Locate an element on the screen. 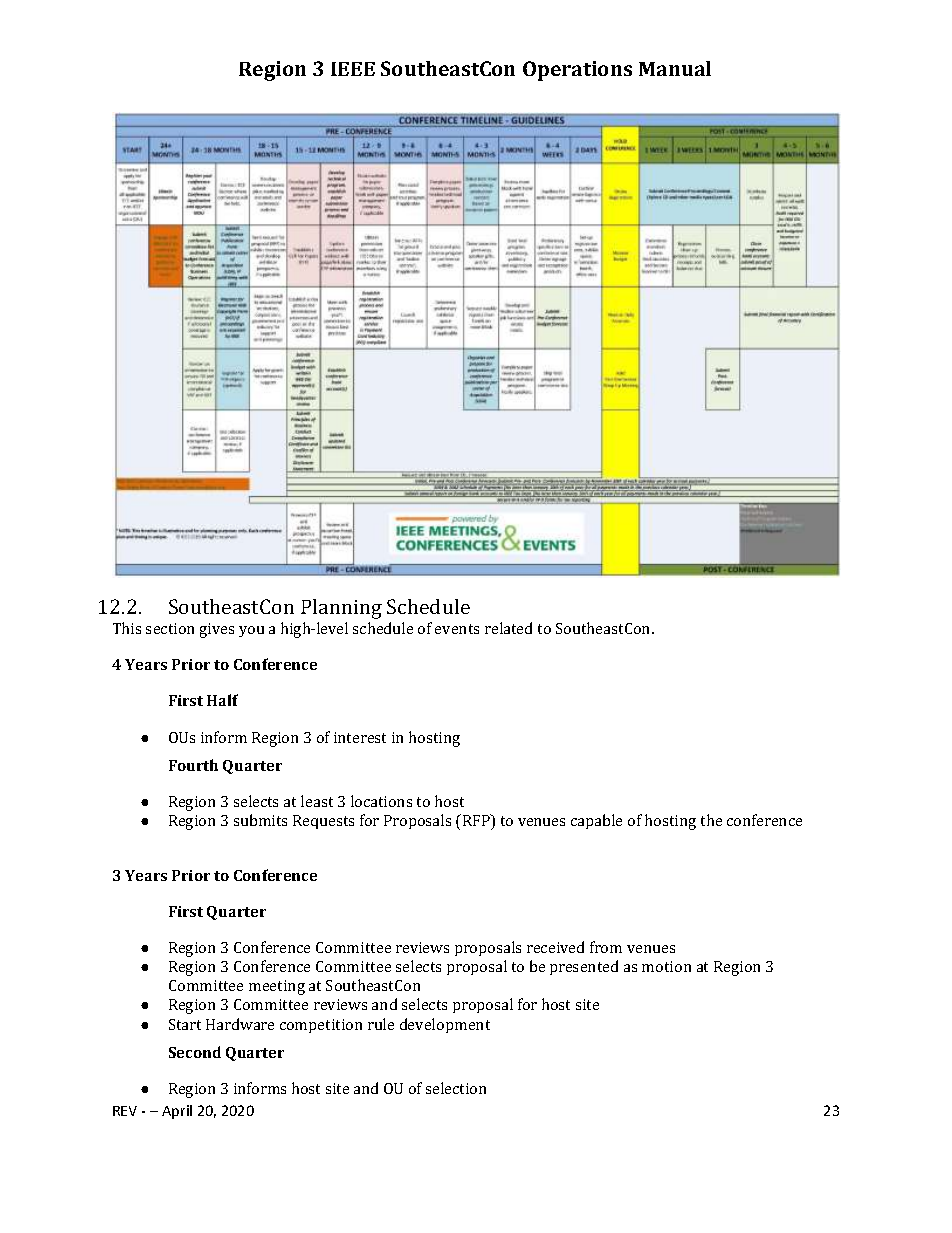 This screenshot has width=952, height=1233. IEEE is located at coordinates (353, 69).
